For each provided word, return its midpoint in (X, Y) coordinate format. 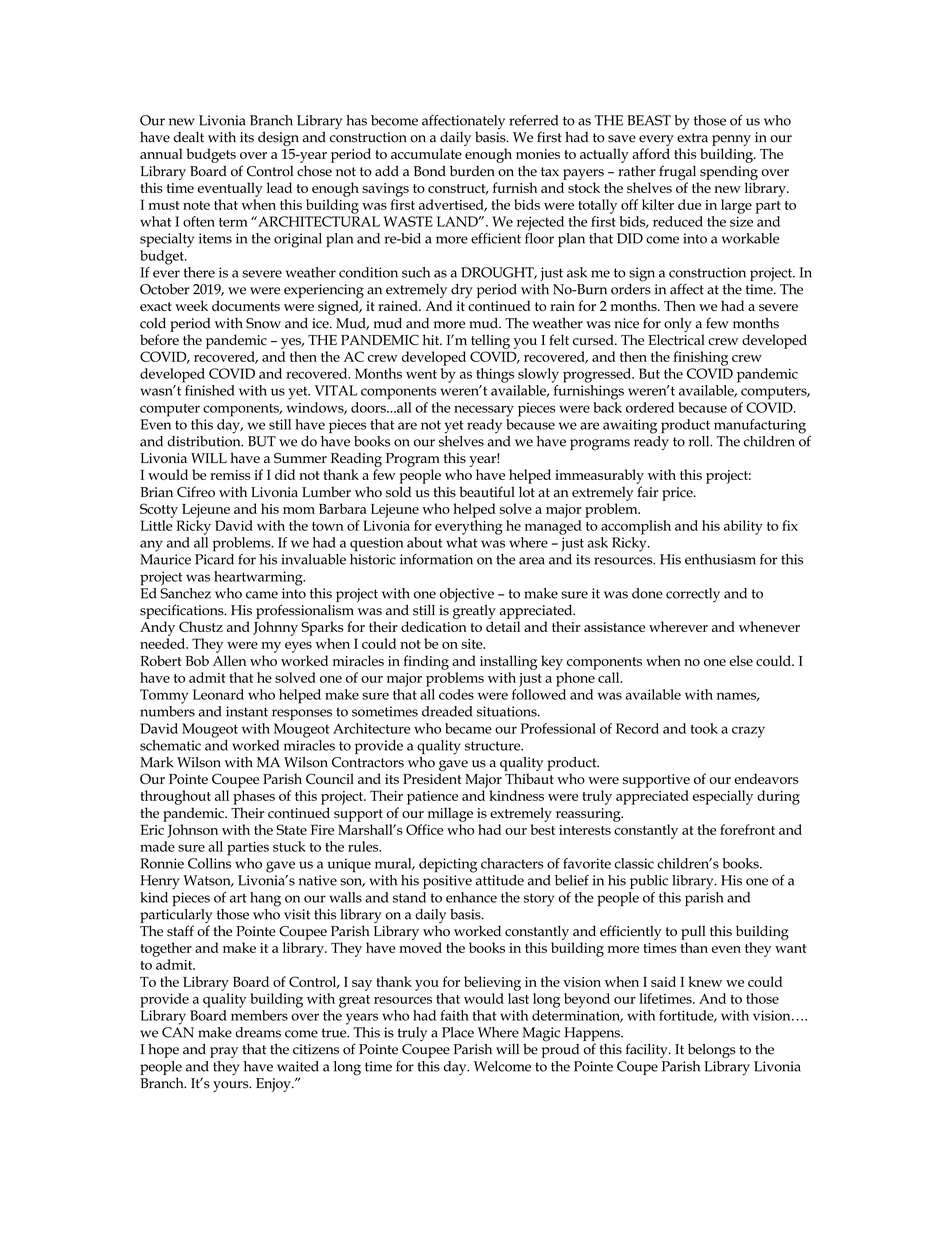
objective (467, 595)
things (495, 375)
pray (224, 1052)
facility (648, 1050)
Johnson (192, 831)
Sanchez (185, 592)
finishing (700, 358)
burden (472, 171)
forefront (747, 829)
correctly (693, 595)
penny (731, 140)
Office (425, 829)
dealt (189, 137)
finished (210, 390)
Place (458, 1032)
